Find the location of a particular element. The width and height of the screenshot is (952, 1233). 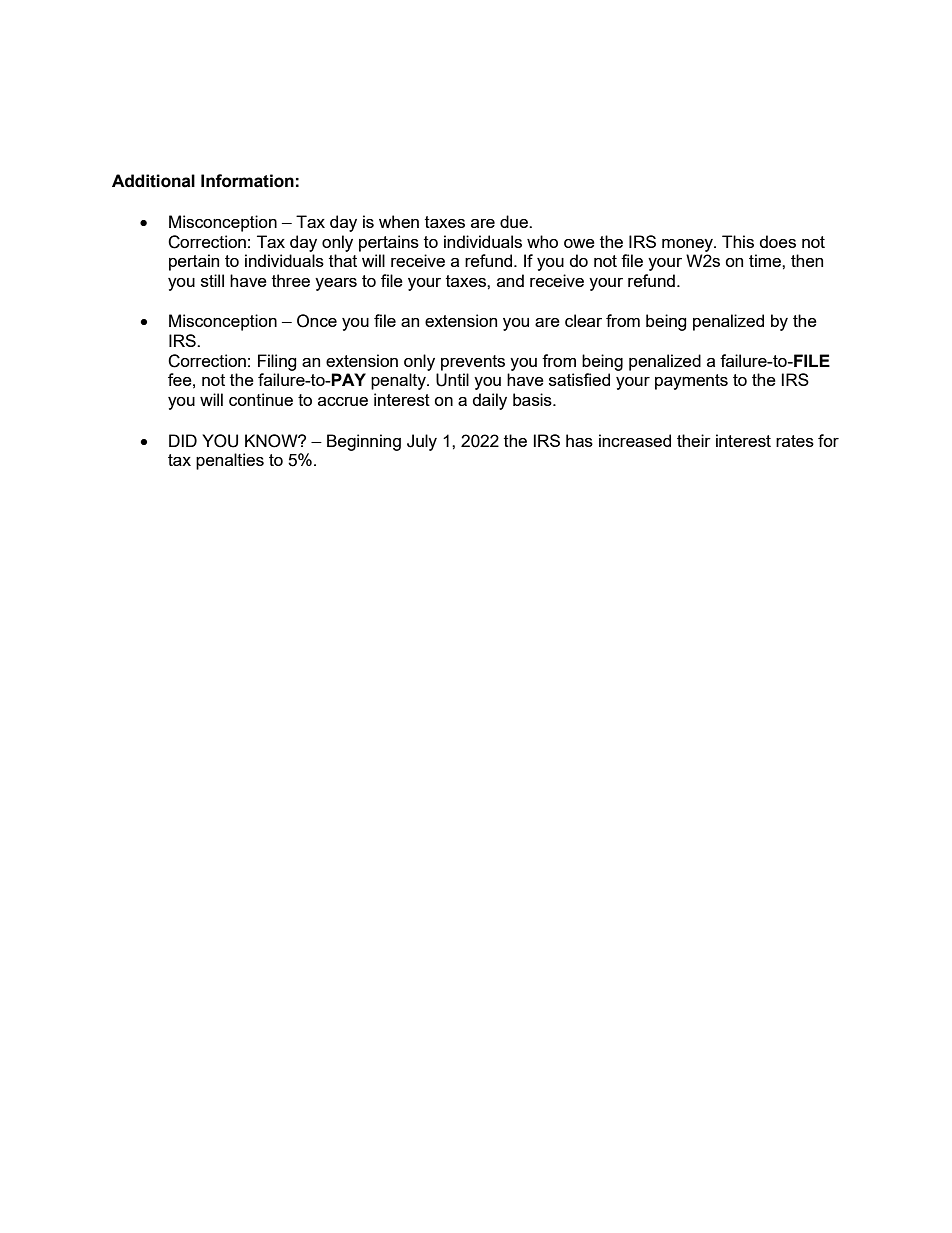

due is located at coordinates (515, 221).
